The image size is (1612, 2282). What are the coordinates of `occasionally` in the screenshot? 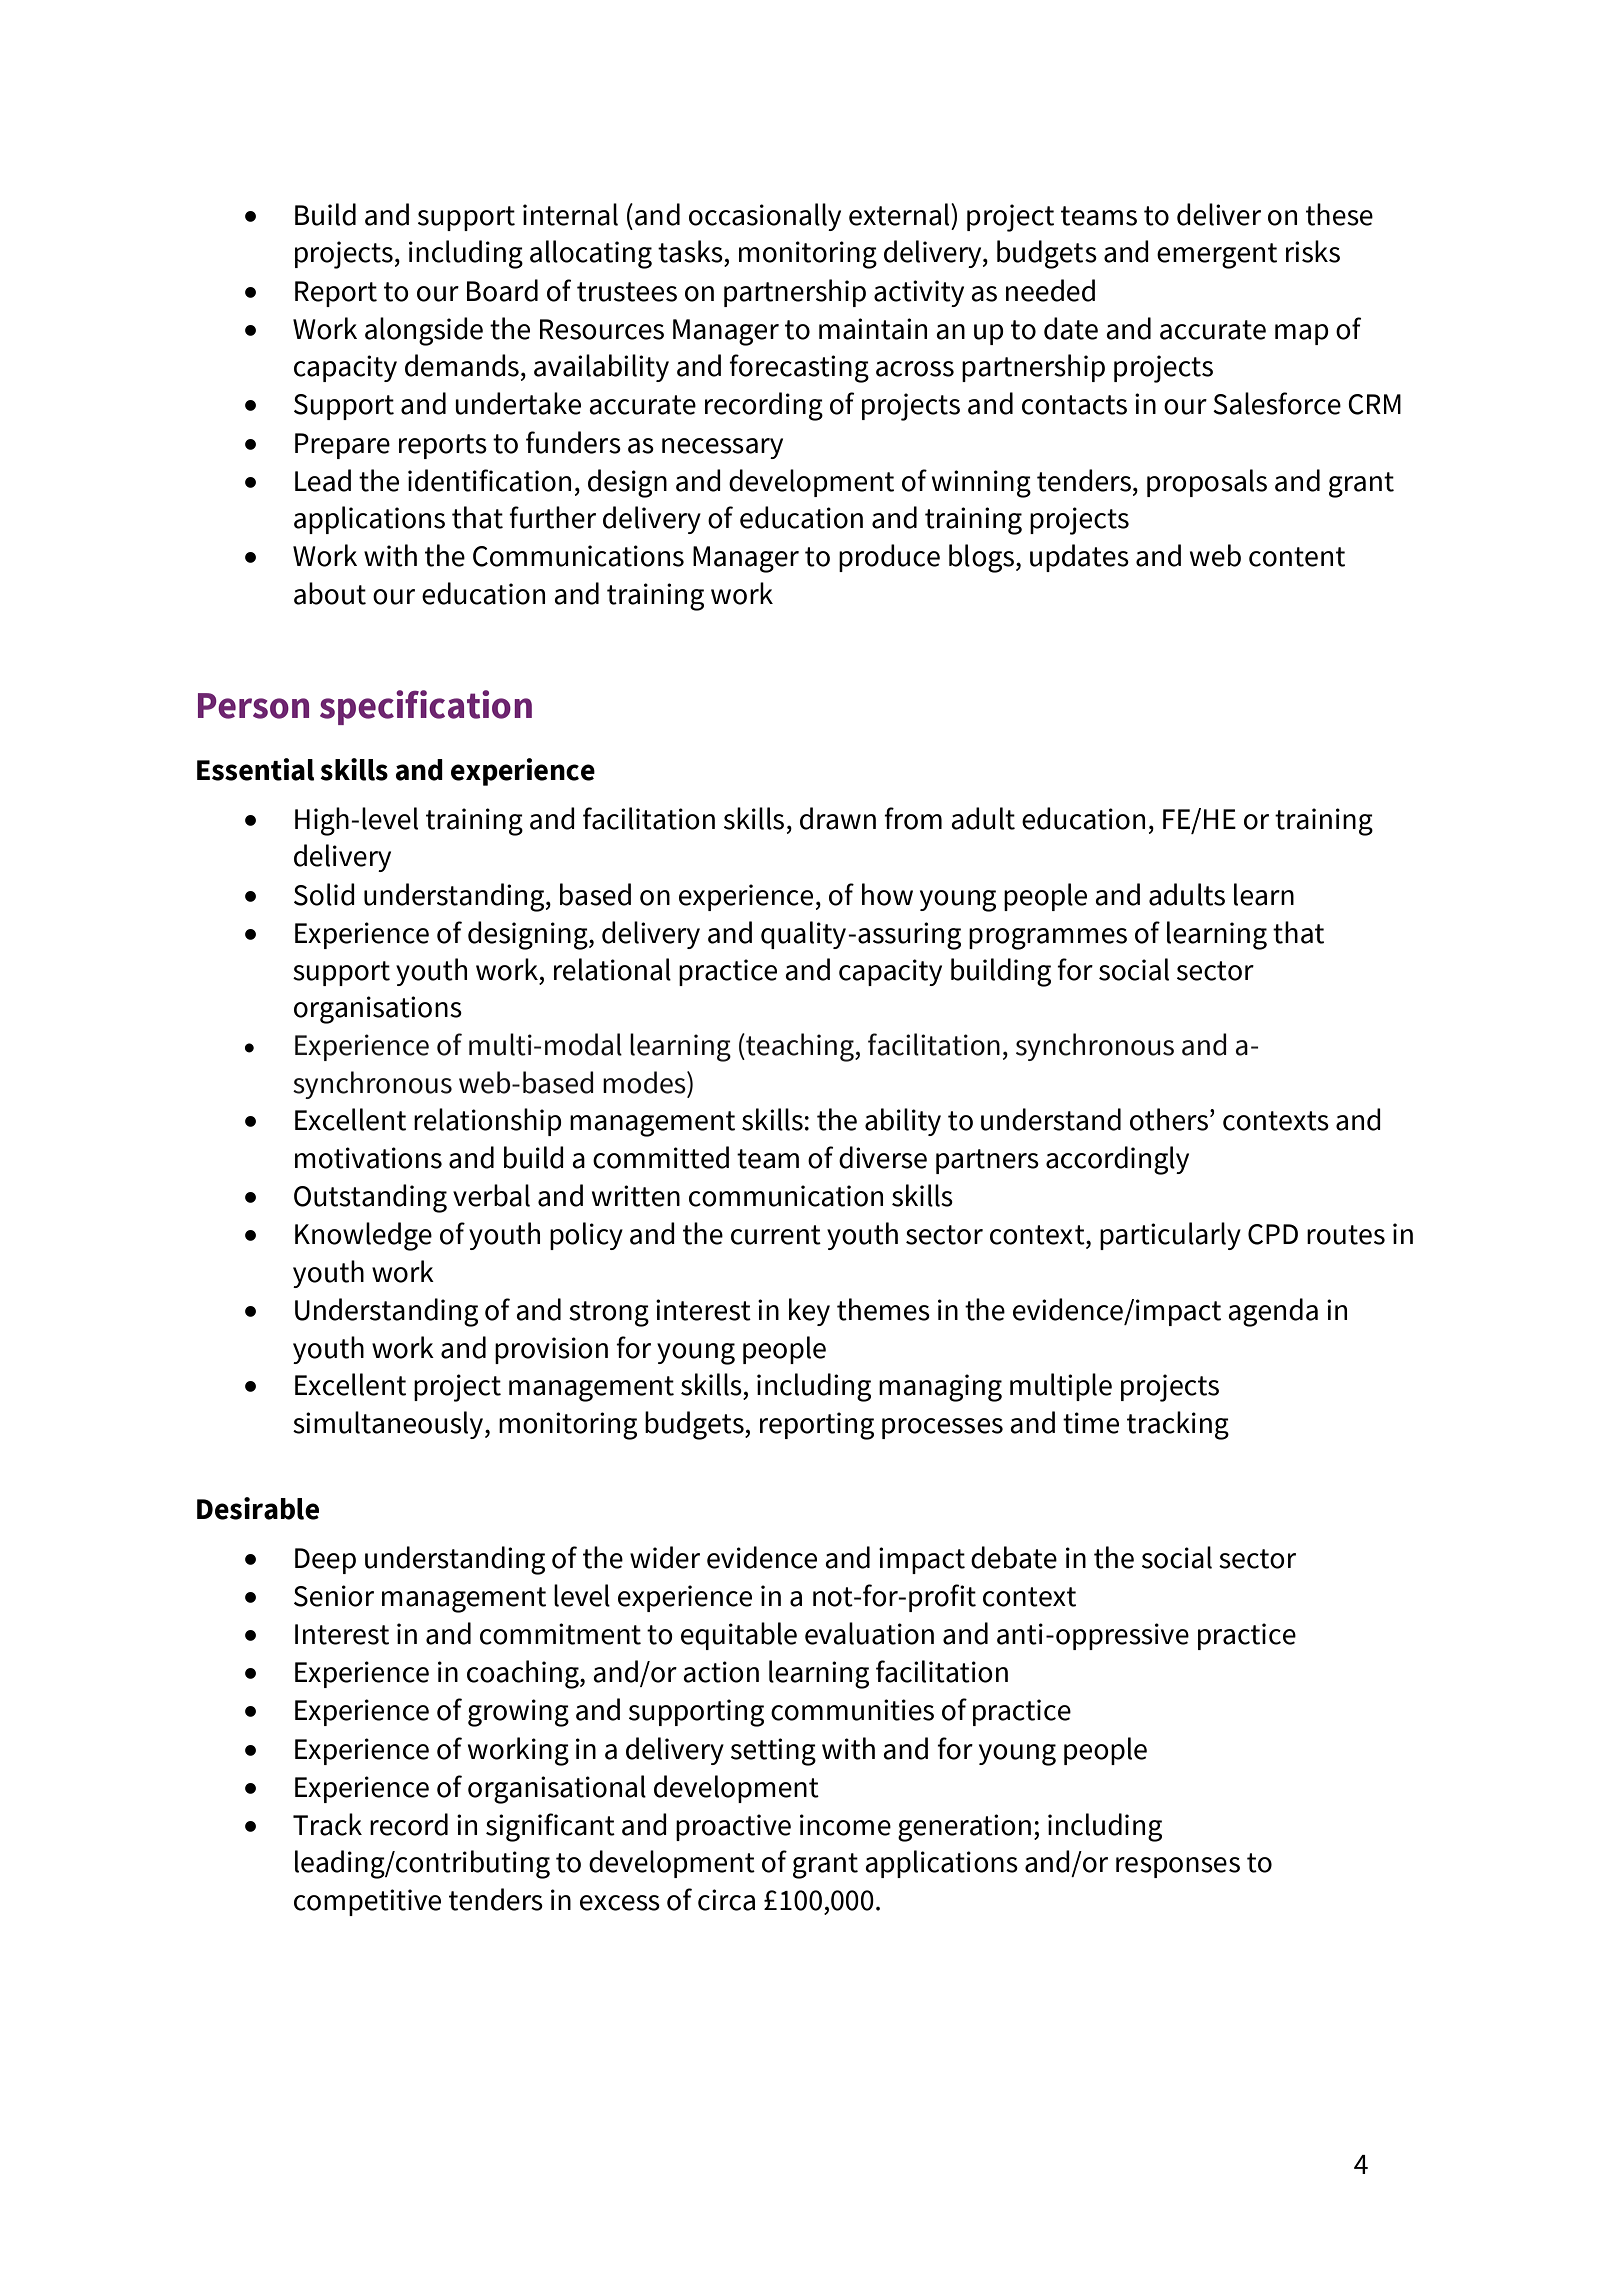 It's located at (765, 217).
